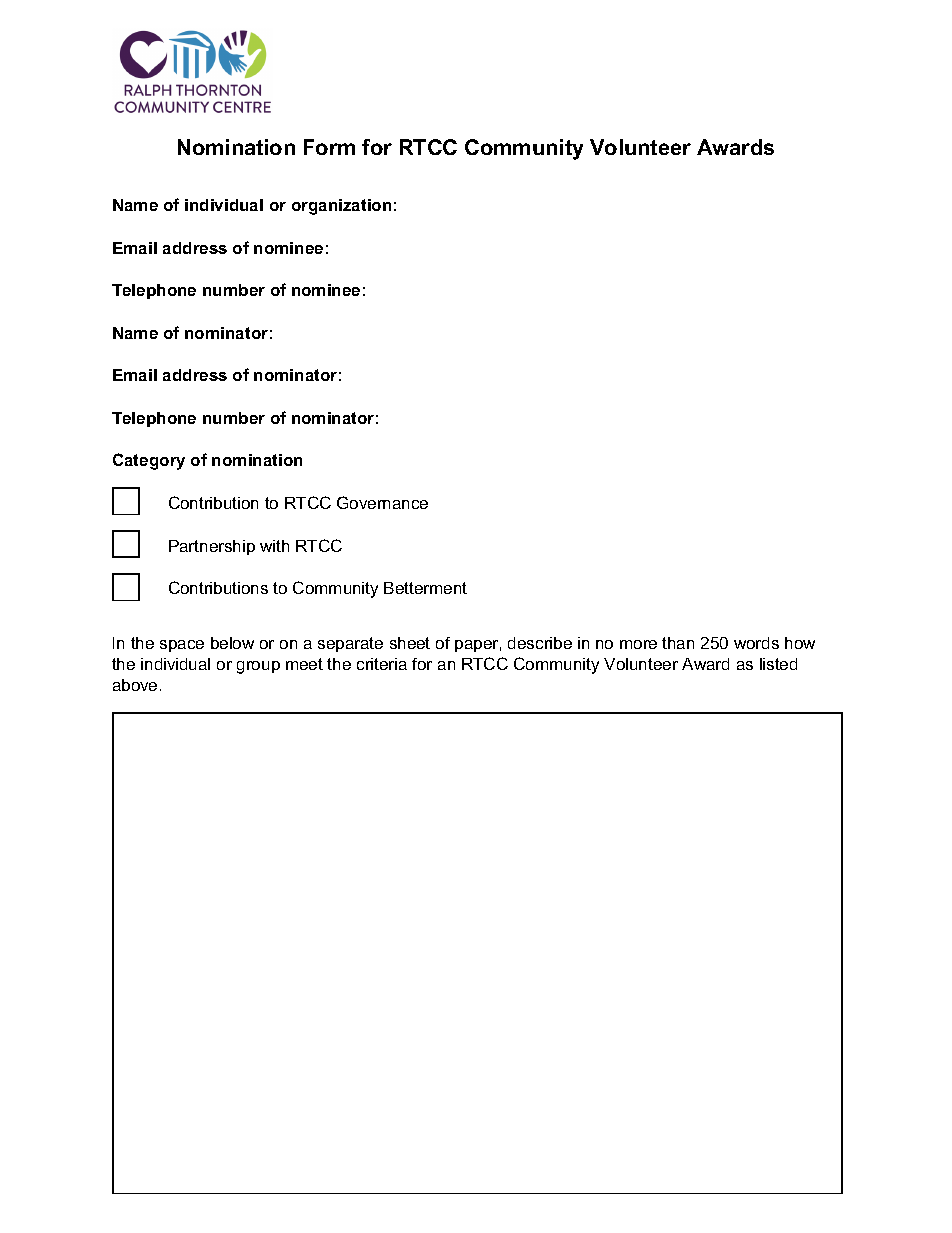 The image size is (952, 1233). Describe the element at coordinates (329, 147) in the screenshot. I see `Form` at that location.
